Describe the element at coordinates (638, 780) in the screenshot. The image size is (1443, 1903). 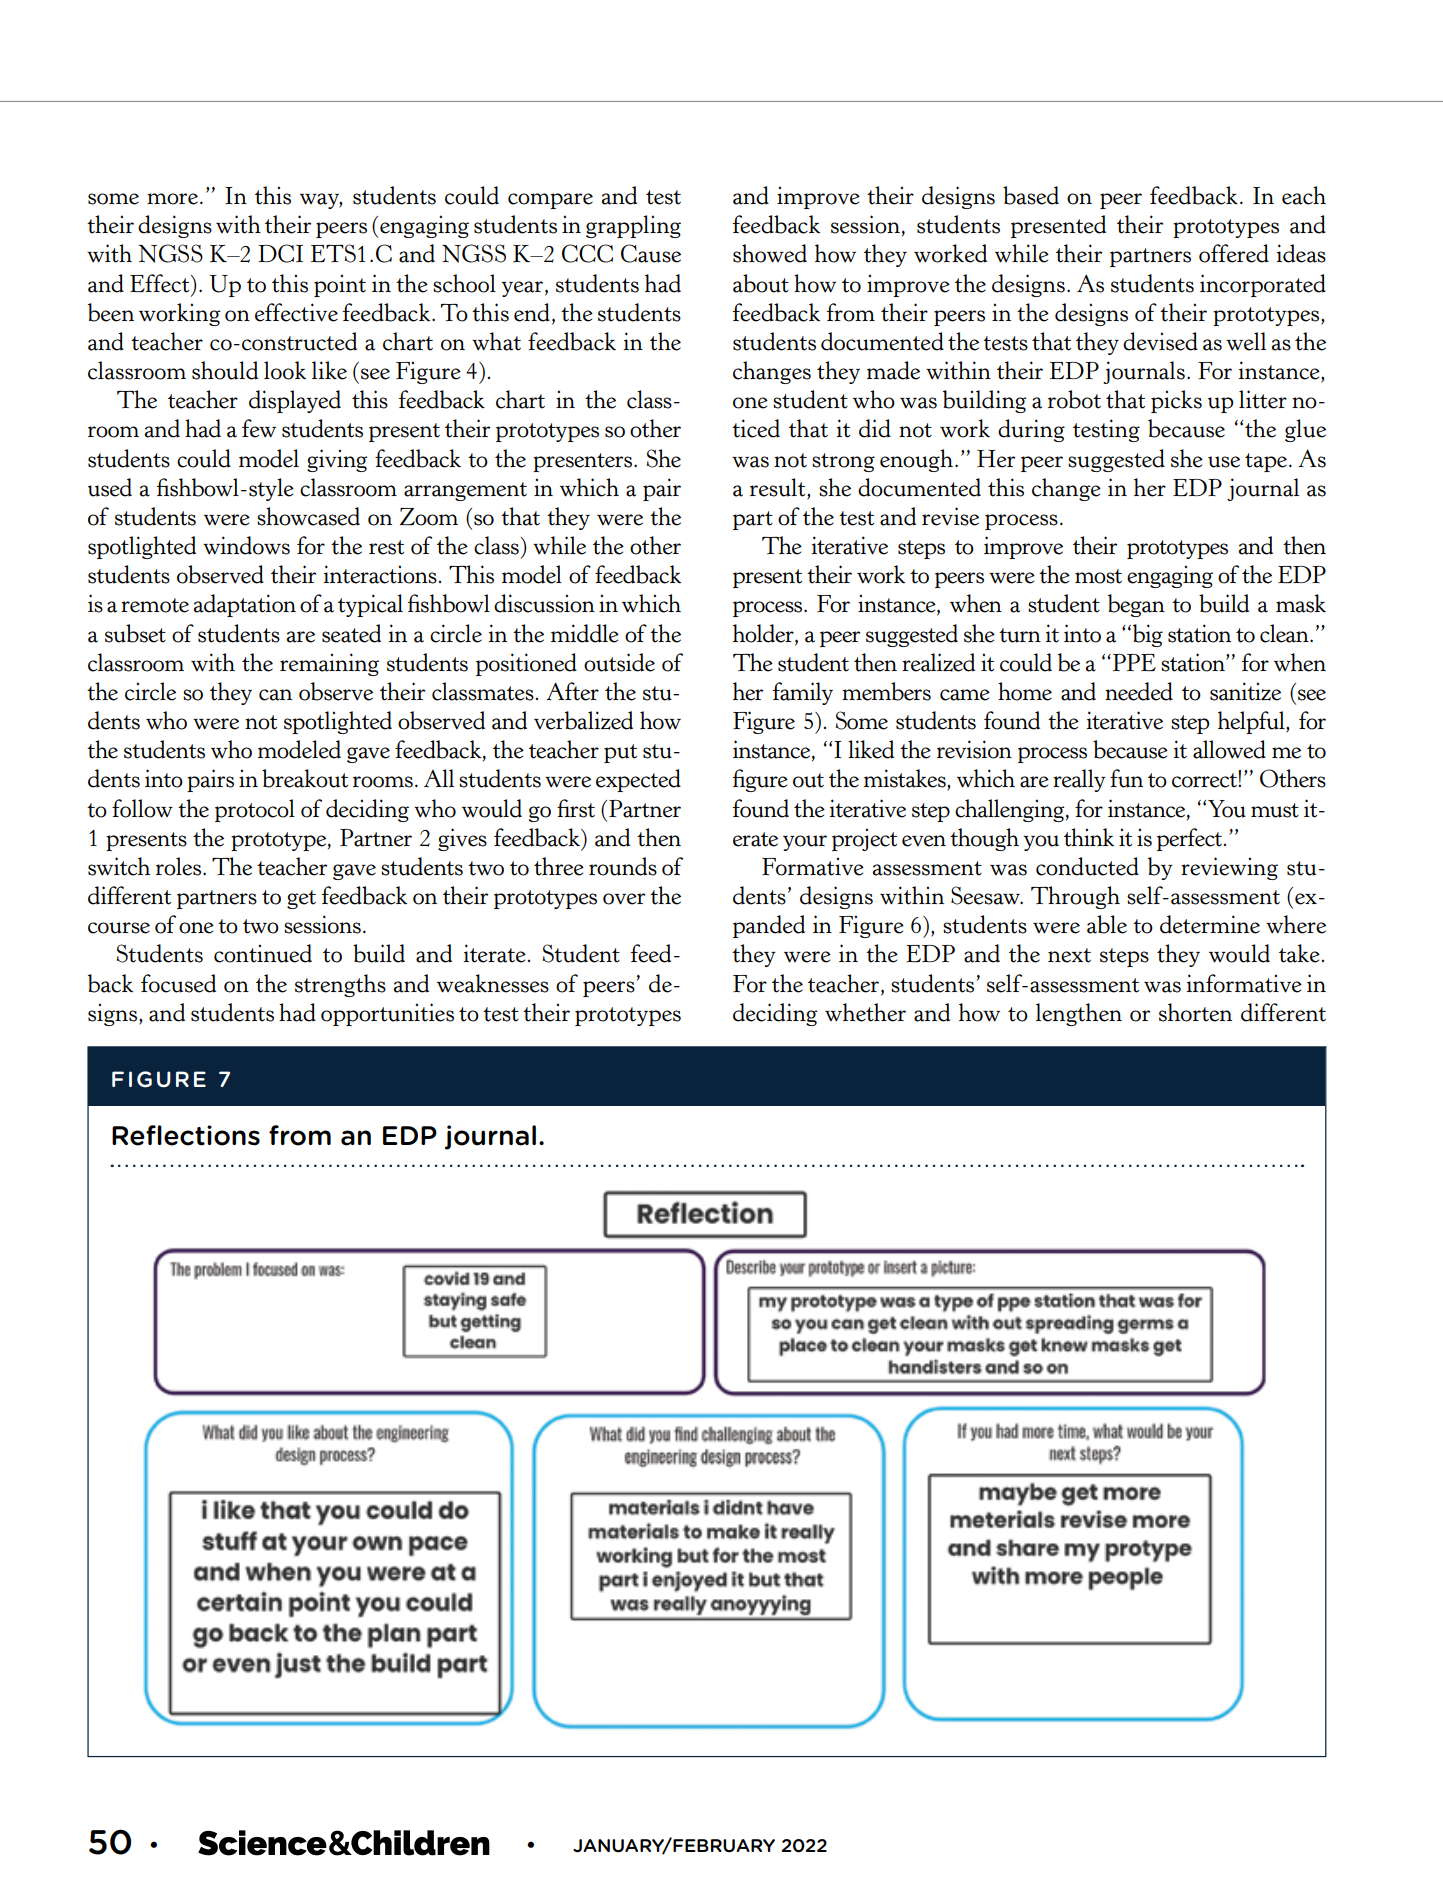
I see `expected` at that location.
